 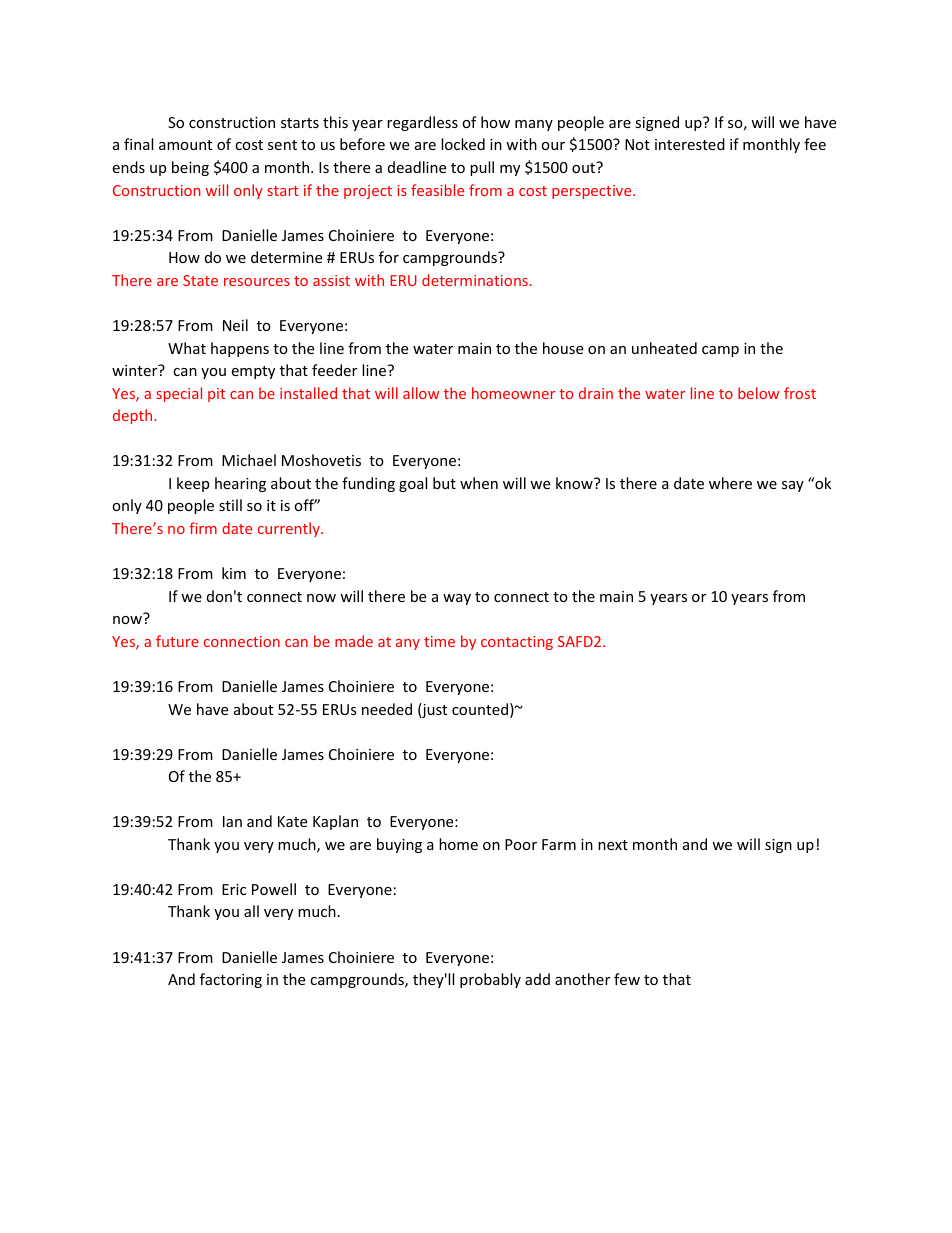 What do you see at coordinates (231, 980) in the screenshot?
I see `factoring` at bounding box center [231, 980].
